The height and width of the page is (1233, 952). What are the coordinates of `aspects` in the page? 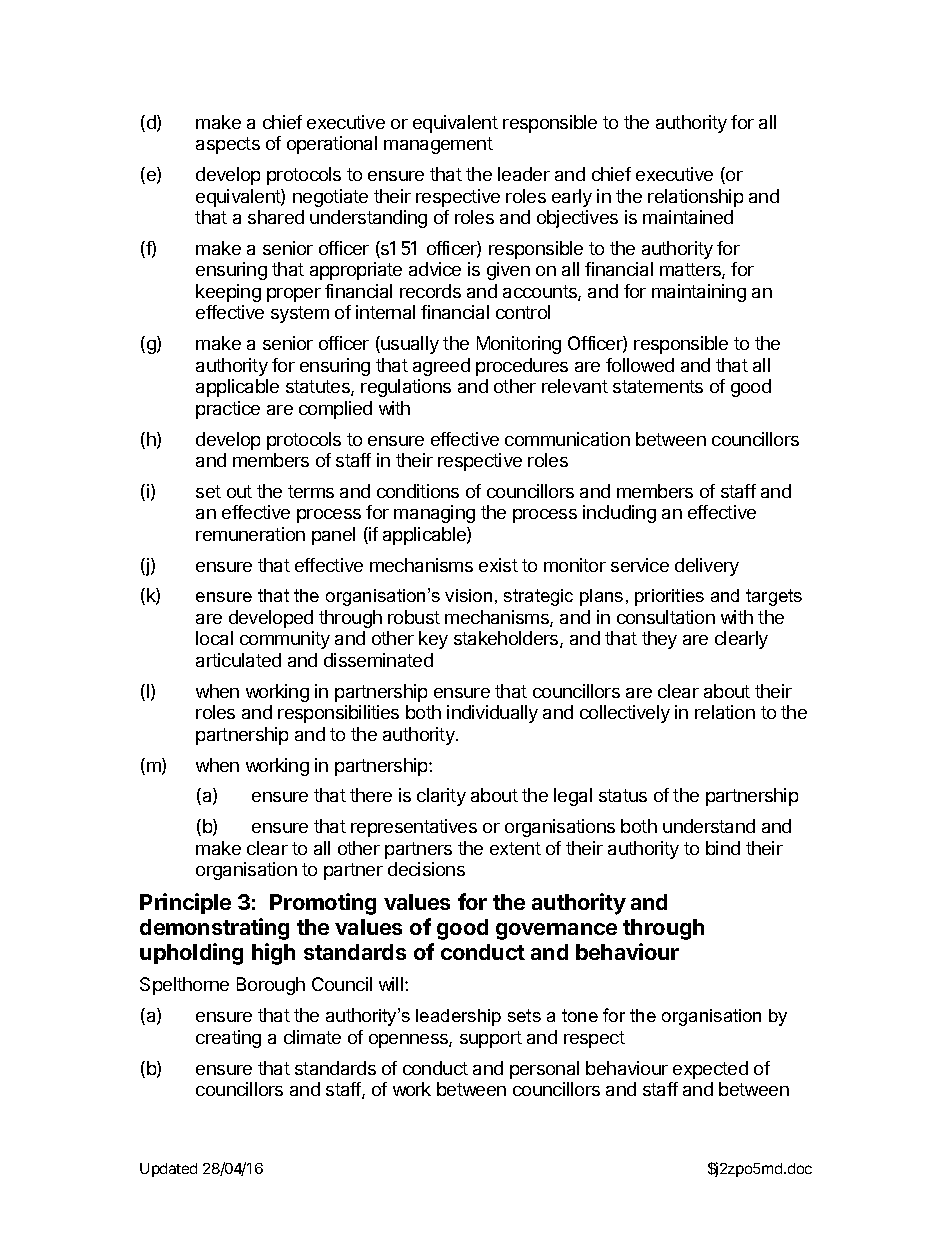 It's located at (228, 145).
